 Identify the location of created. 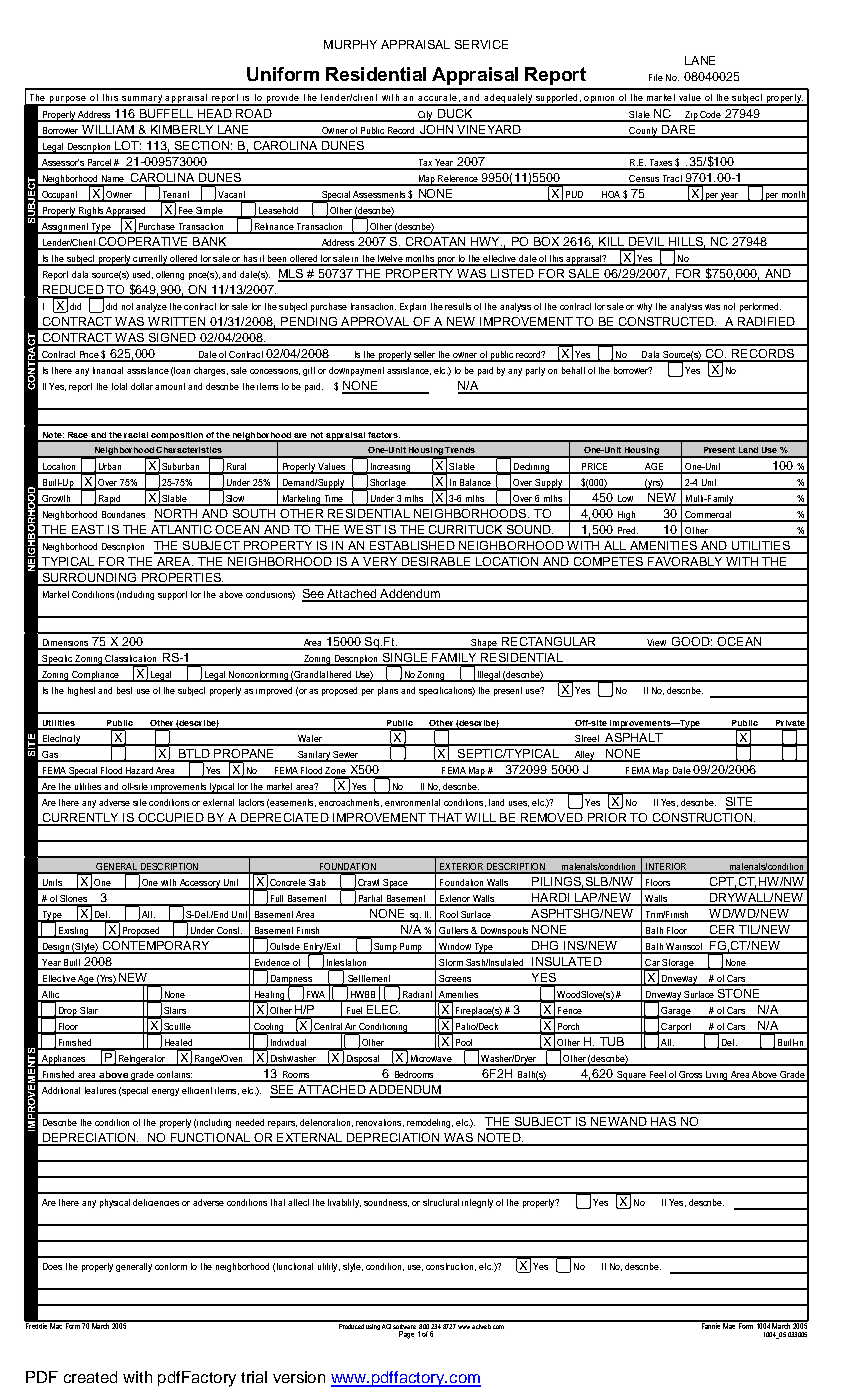
(90, 1377).
